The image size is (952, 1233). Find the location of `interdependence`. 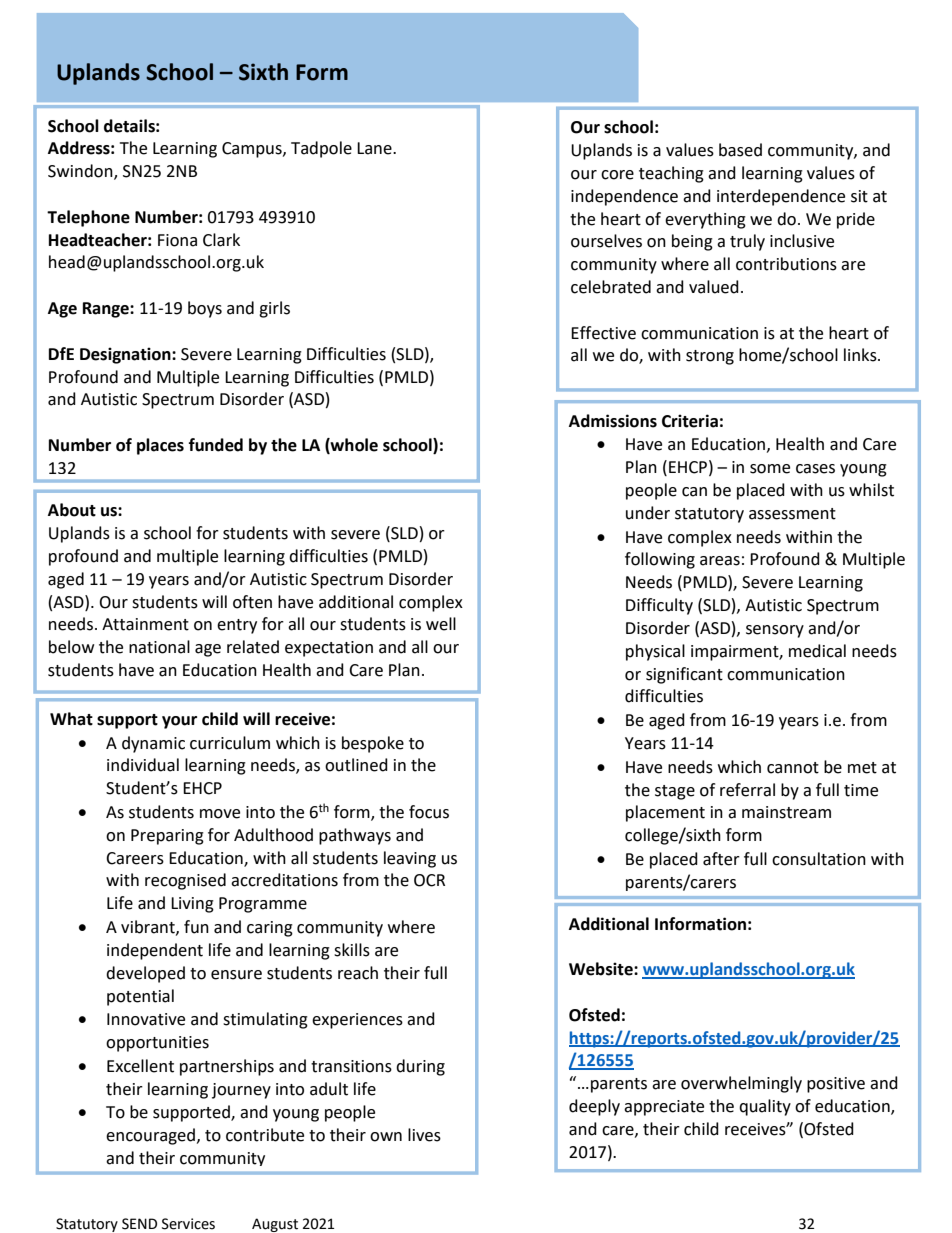

interdependence is located at coordinates (781, 197).
